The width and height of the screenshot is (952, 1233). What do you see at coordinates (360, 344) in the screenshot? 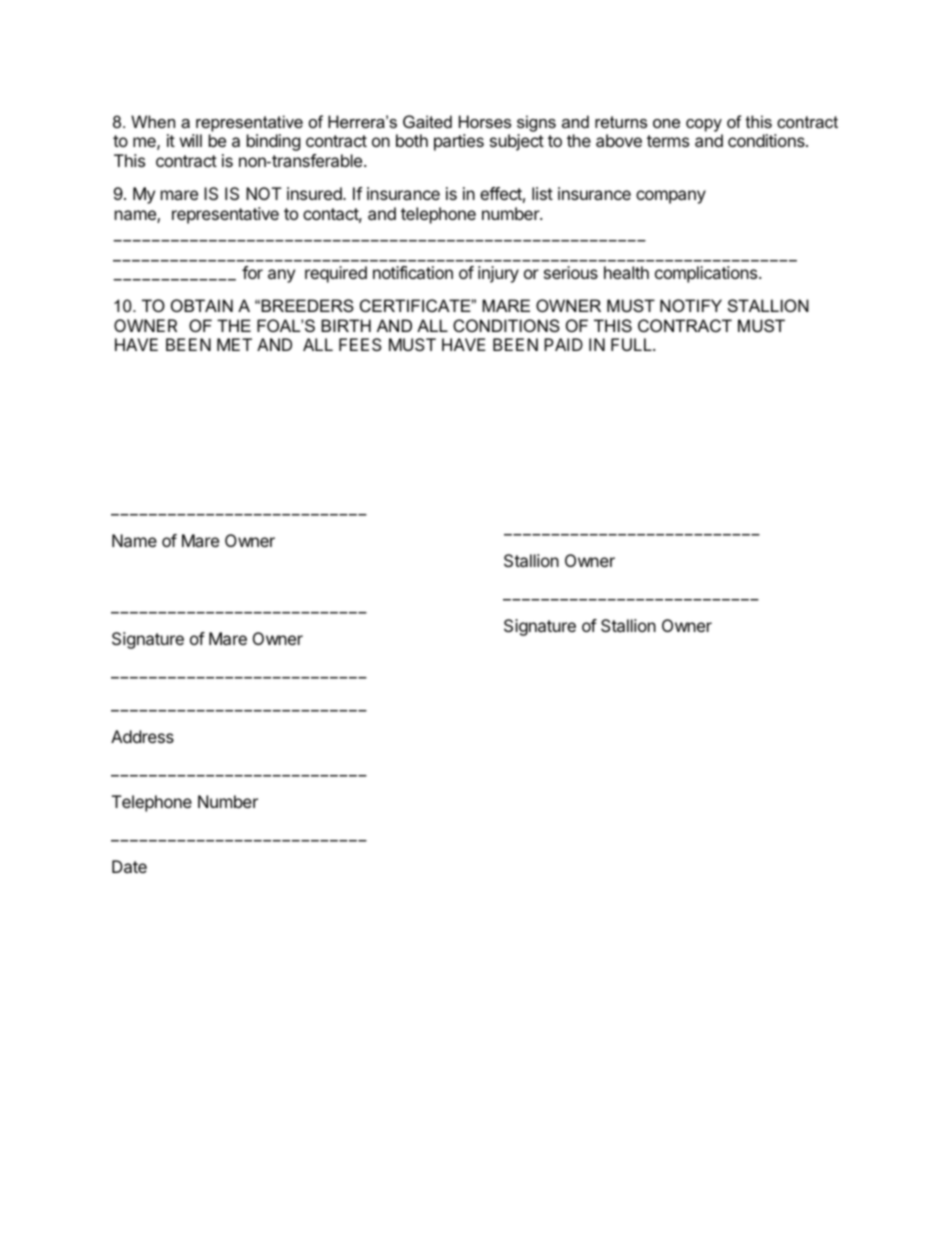
I see `FEES` at bounding box center [360, 344].
